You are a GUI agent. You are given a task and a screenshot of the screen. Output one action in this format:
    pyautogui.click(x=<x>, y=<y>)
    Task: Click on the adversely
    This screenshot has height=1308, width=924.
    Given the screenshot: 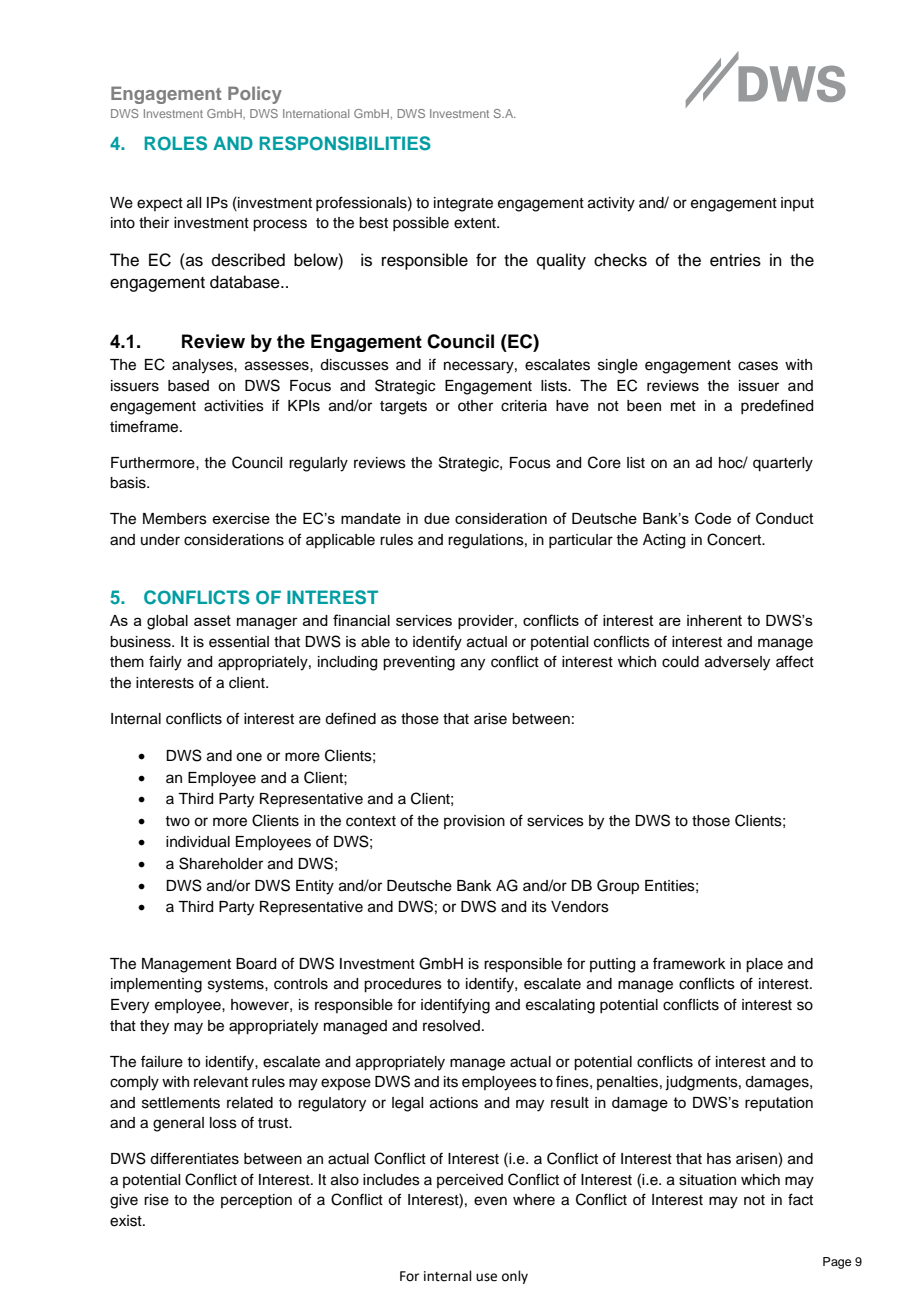 What is the action you would take?
    pyautogui.click(x=737, y=663)
